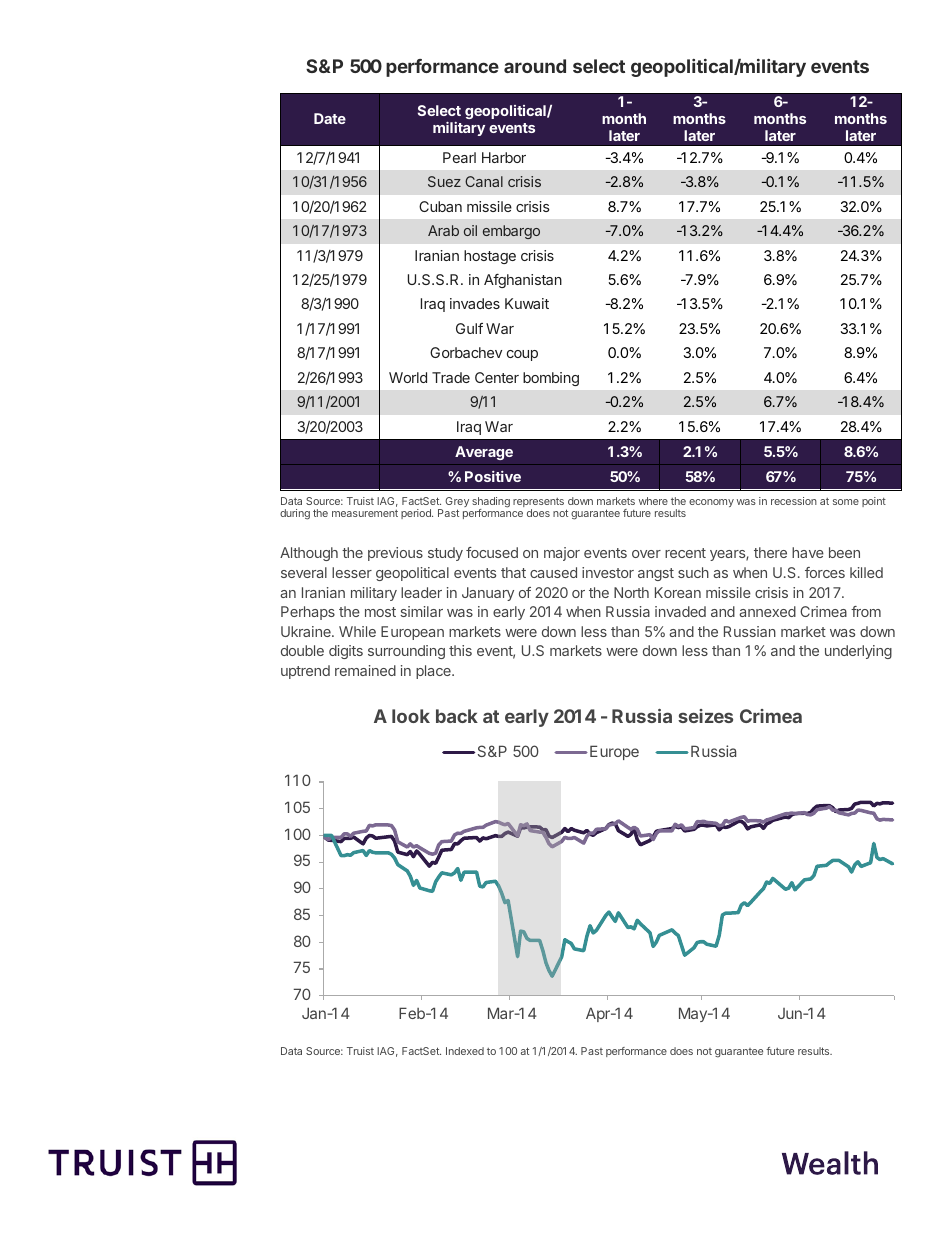  What do you see at coordinates (408, 377) in the screenshot?
I see `World` at bounding box center [408, 377].
